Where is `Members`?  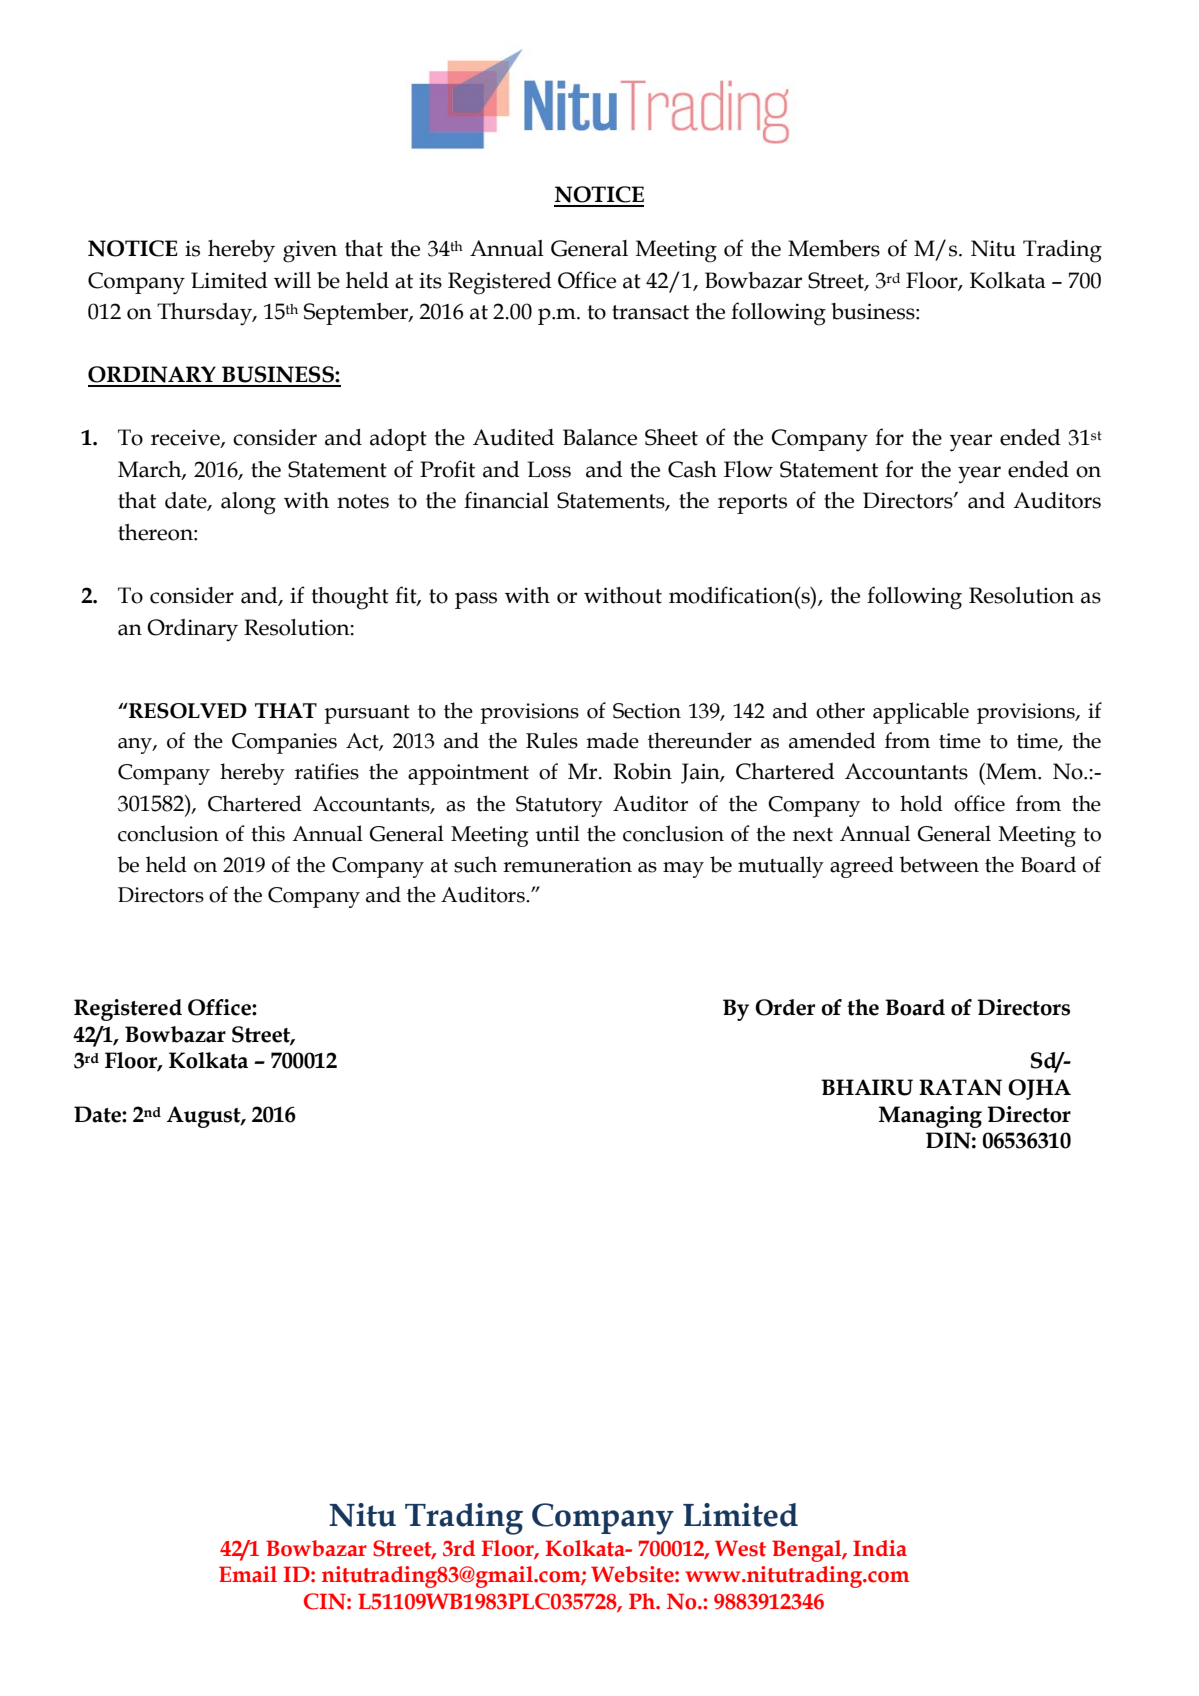
Members is located at coordinates (834, 248).
